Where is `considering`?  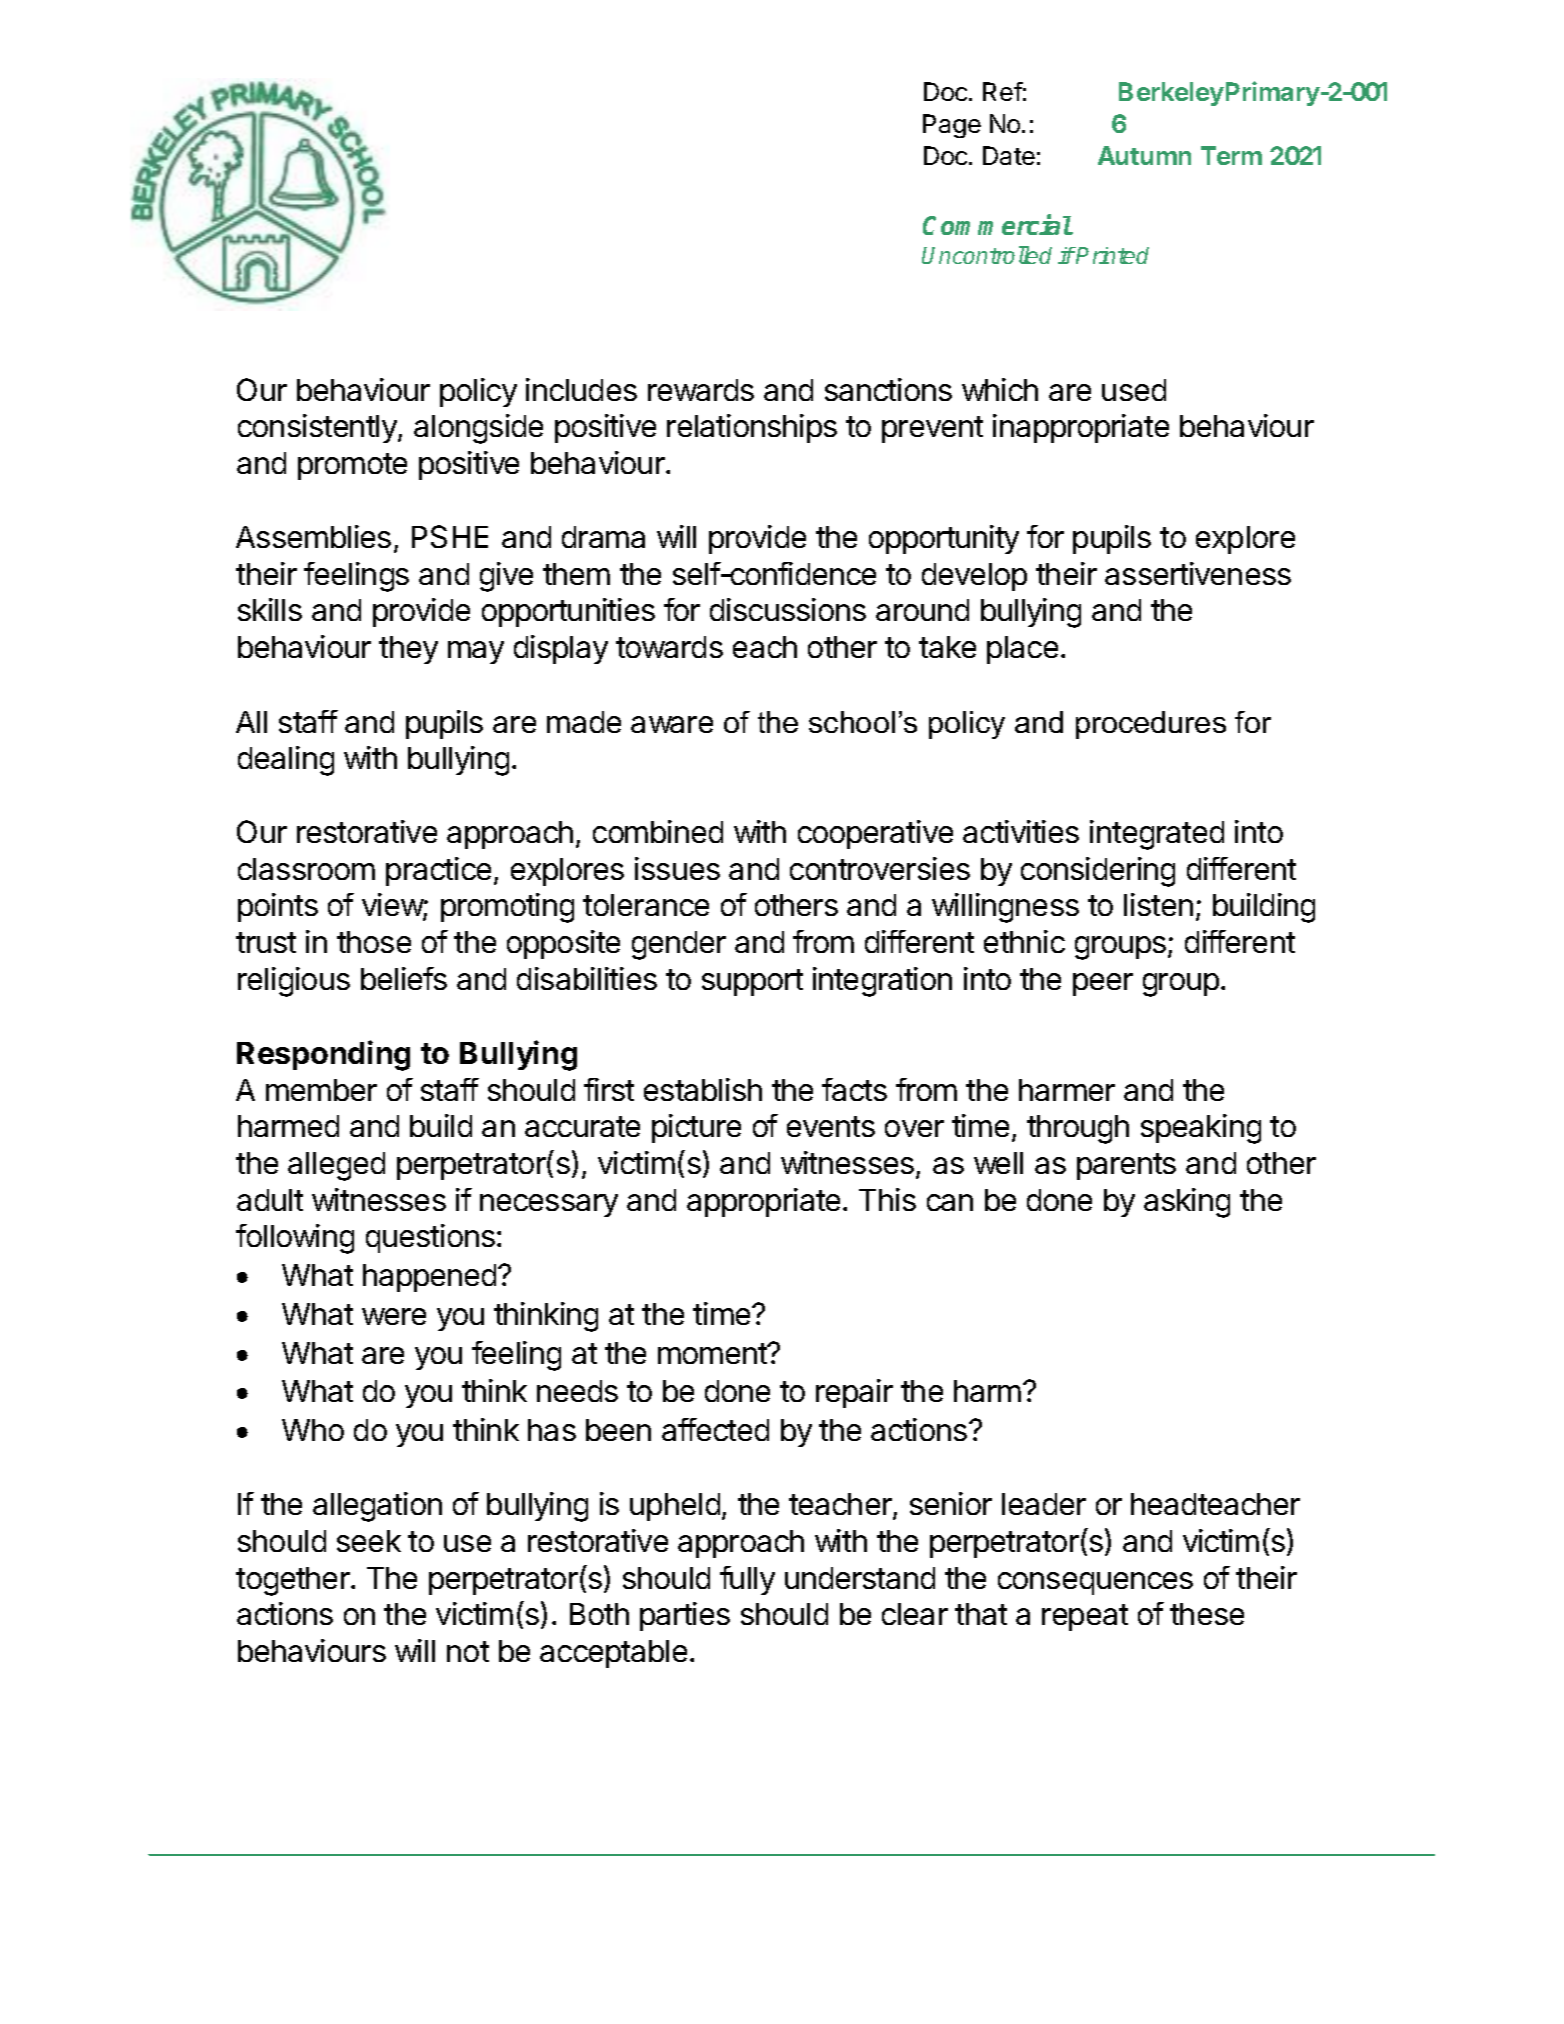
considering is located at coordinates (1098, 872).
